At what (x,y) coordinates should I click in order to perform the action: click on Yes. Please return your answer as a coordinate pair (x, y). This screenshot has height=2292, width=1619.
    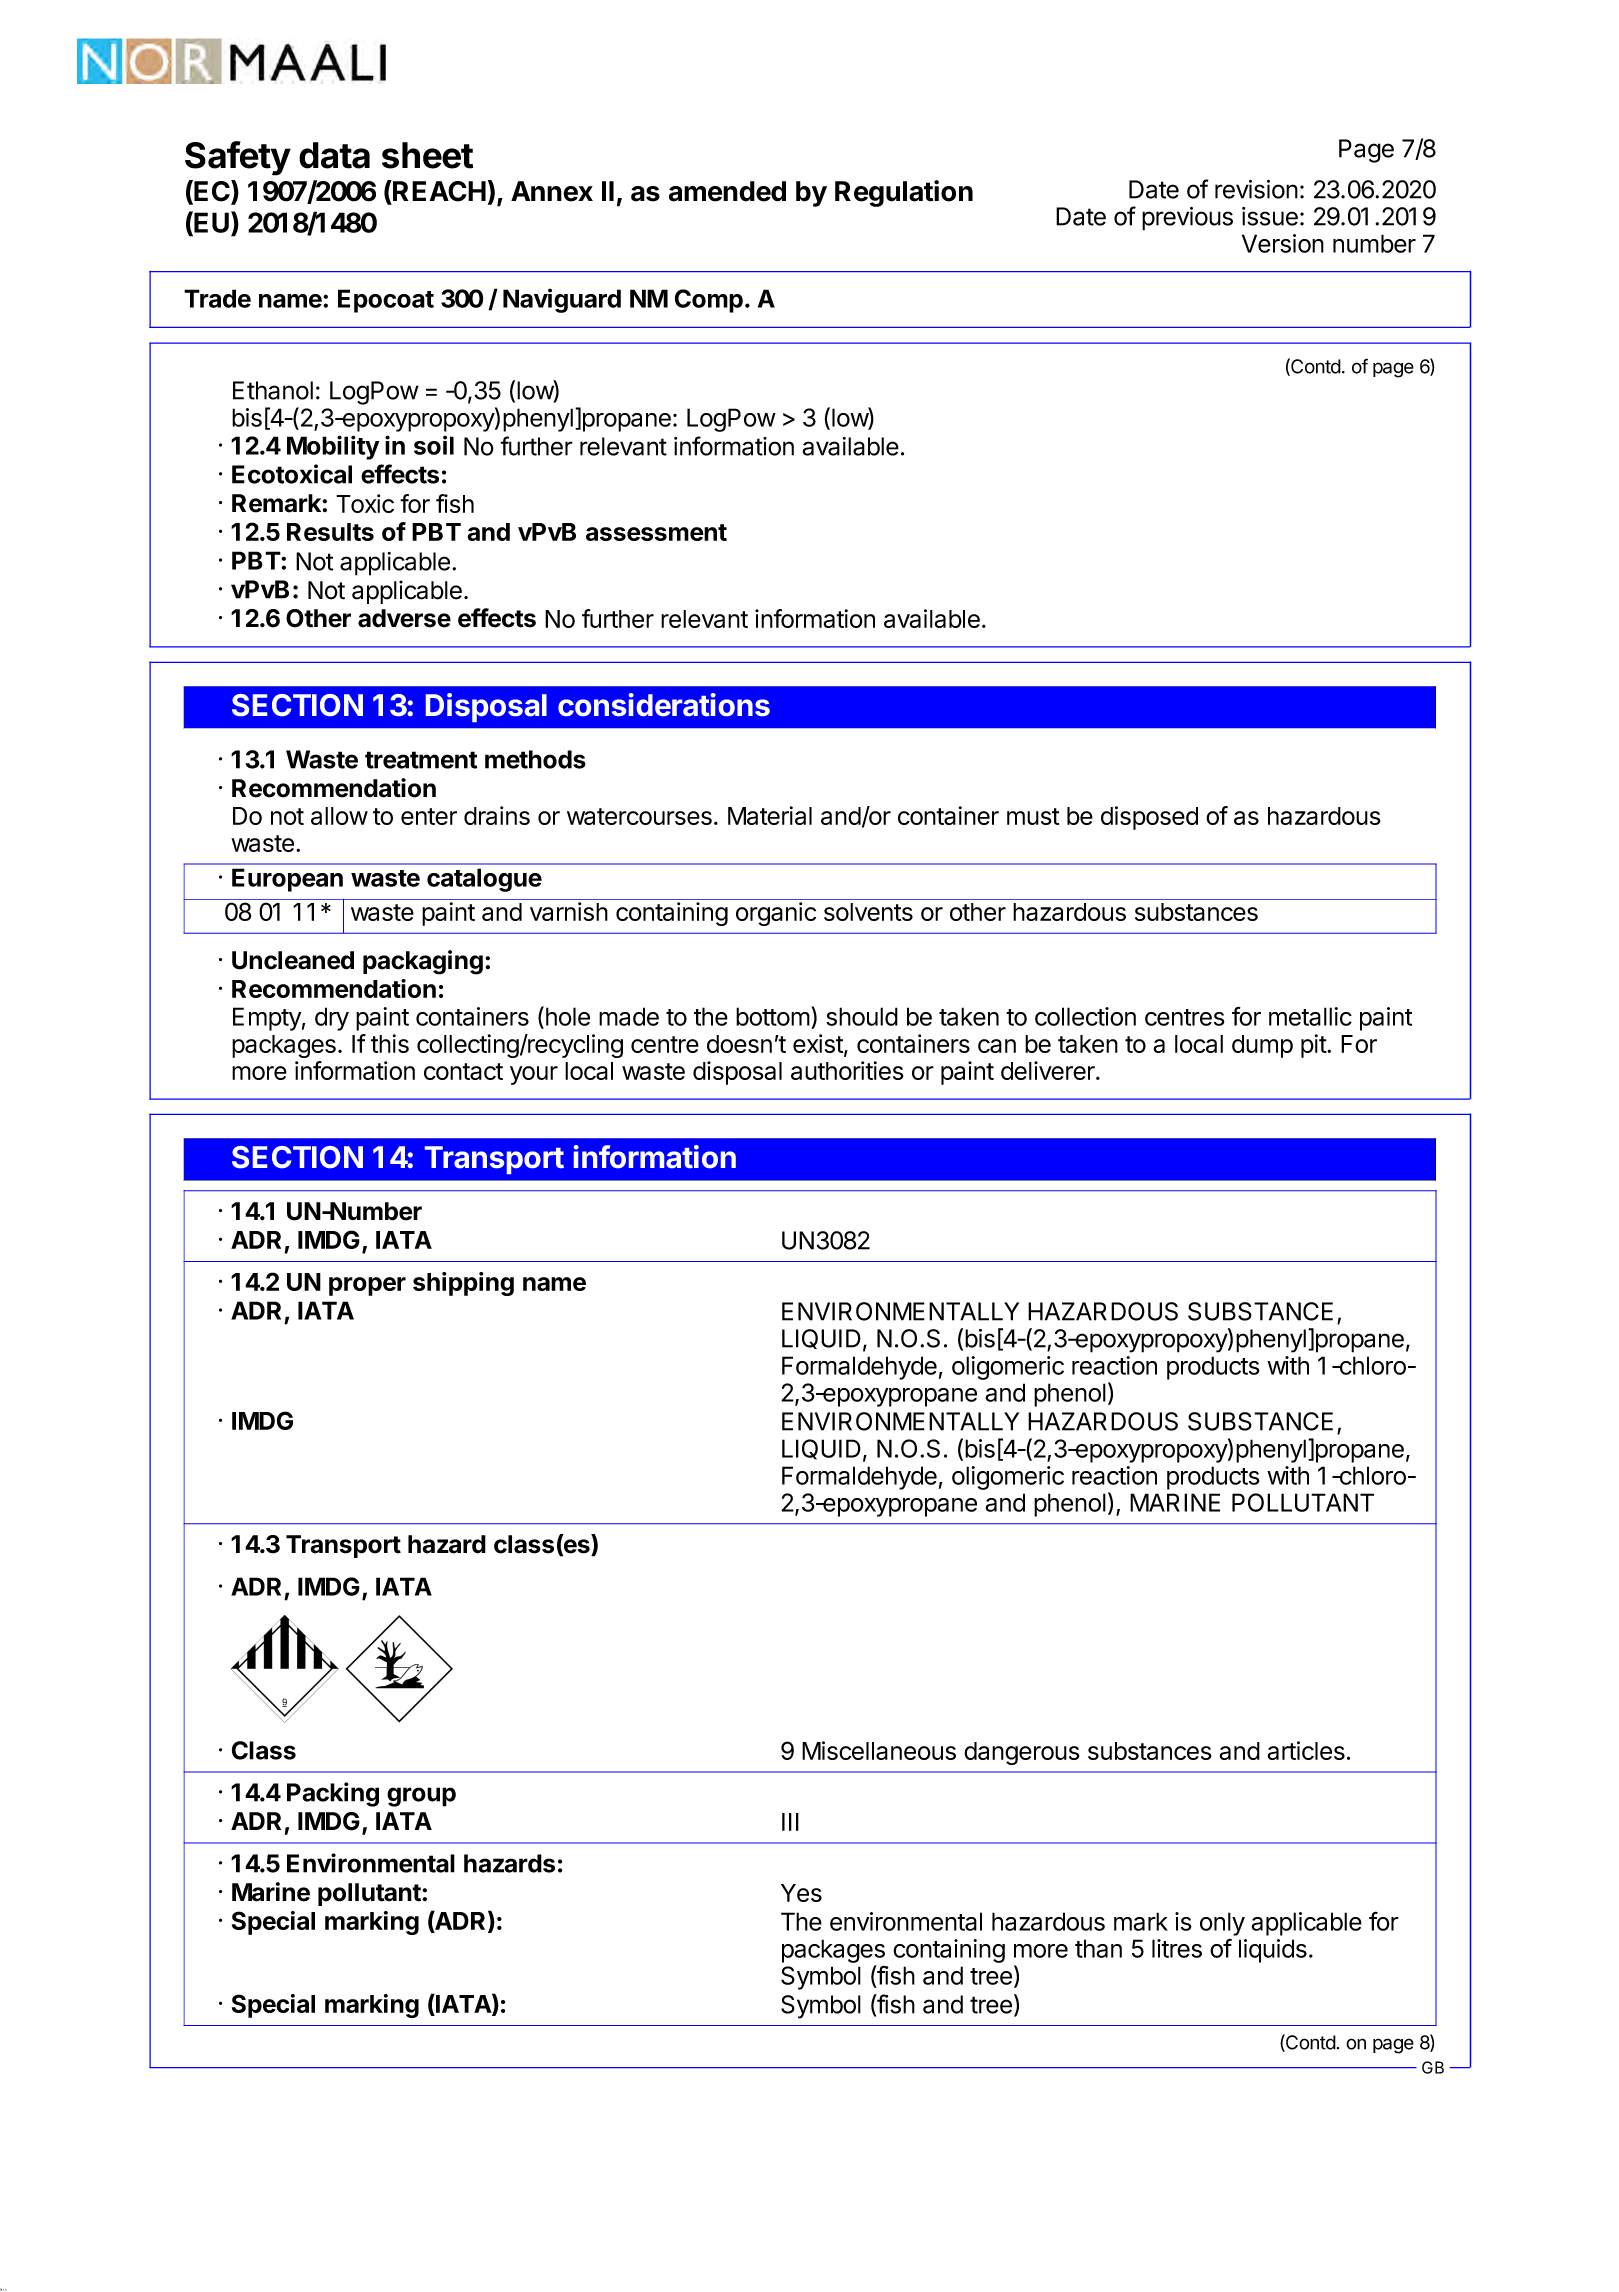
    Looking at the image, I should click on (801, 1893).
